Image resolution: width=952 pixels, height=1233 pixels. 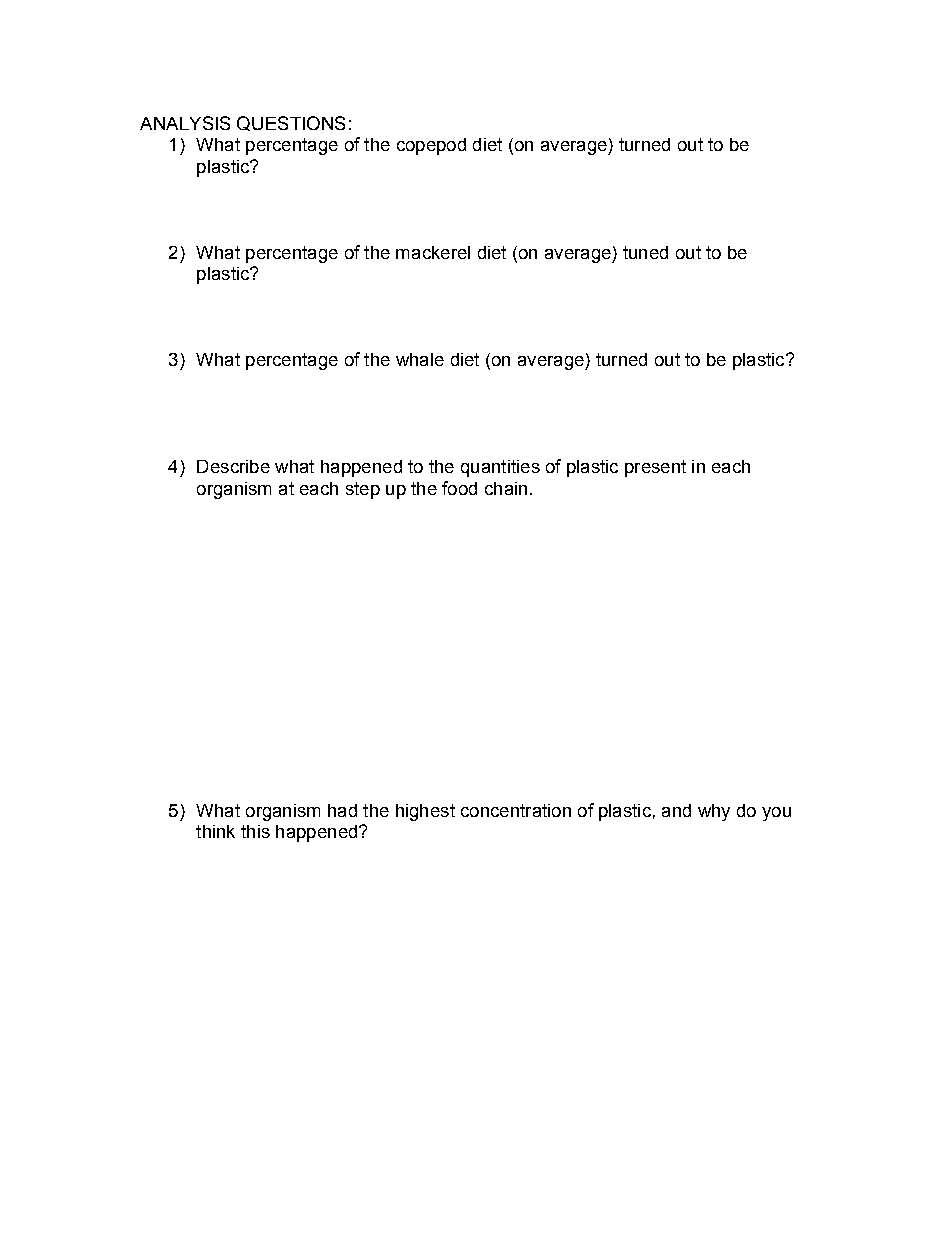 What do you see at coordinates (714, 812) in the page?
I see `why` at bounding box center [714, 812].
